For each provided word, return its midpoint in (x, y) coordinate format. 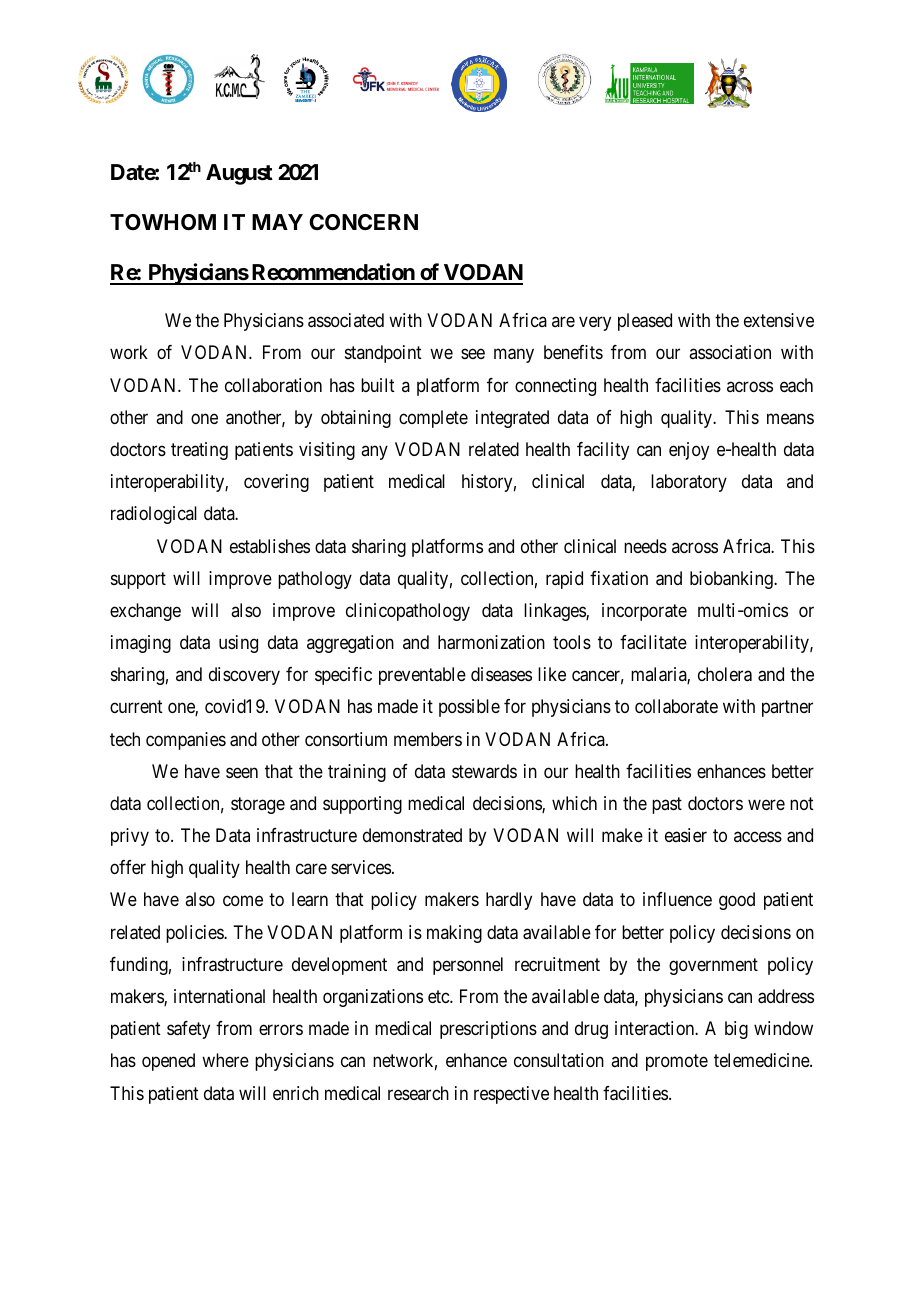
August (239, 174)
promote (677, 1063)
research (418, 1093)
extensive (779, 320)
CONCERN (363, 222)
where (225, 1060)
